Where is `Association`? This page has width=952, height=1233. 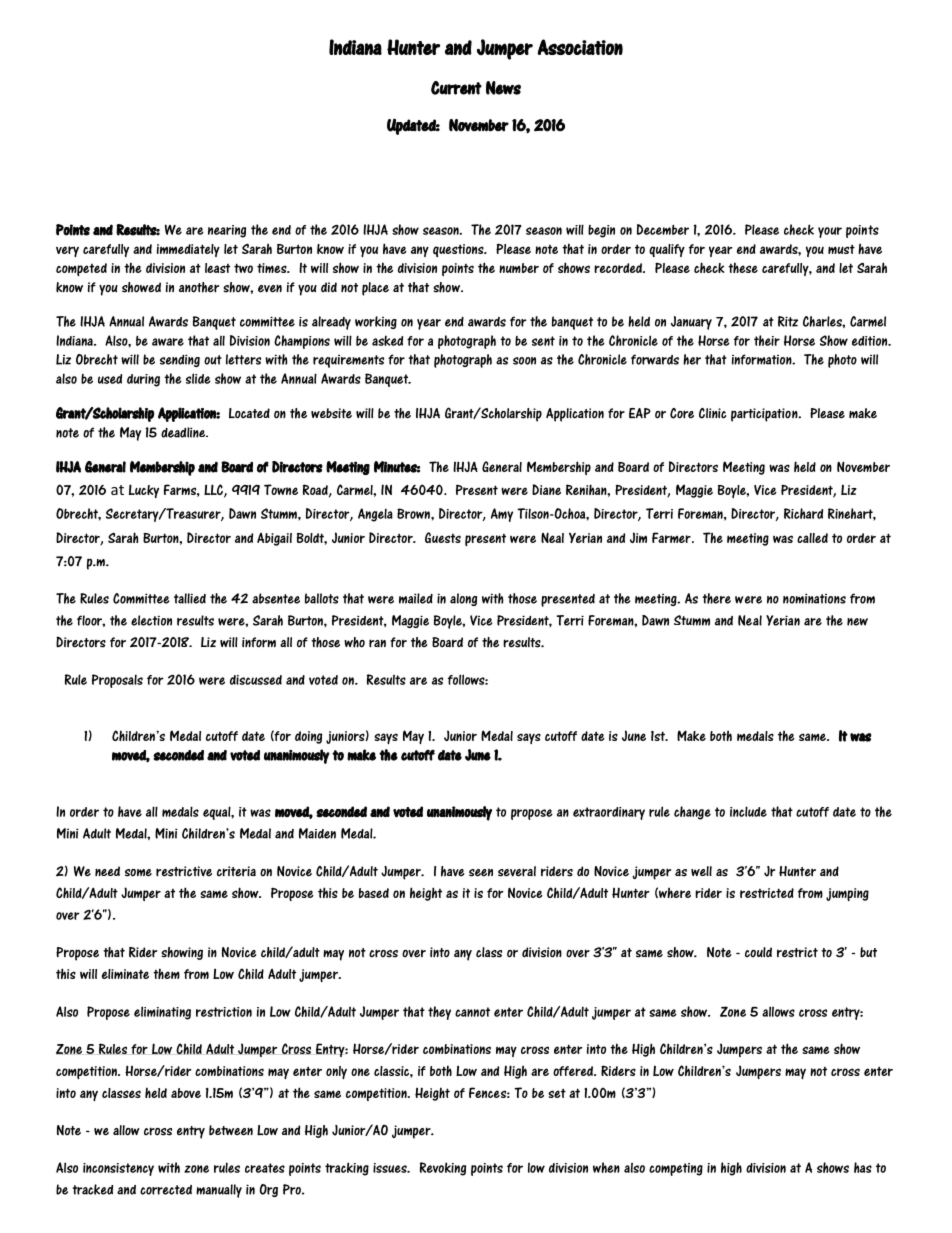
Association is located at coordinates (580, 47).
